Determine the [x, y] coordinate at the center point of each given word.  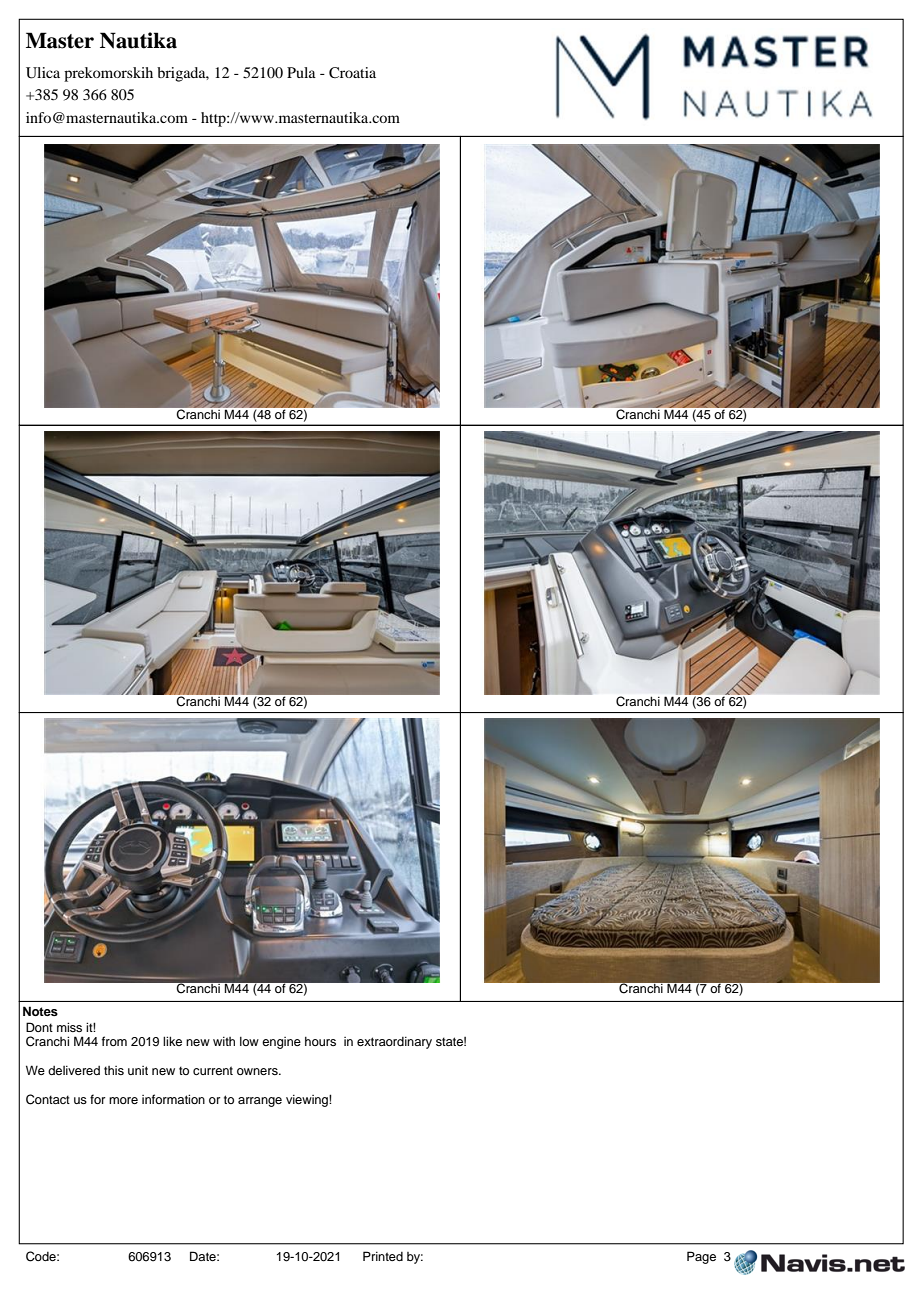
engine [281, 1043]
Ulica [43, 73]
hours [320, 1041]
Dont [39, 1027]
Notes [40, 1011]
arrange [260, 1102]
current [213, 1070]
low [249, 1041]
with [224, 1041]
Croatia [352, 72]
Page [701, 1257]
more [123, 1100]
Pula [301, 72]
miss [69, 1027]
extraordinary [394, 1043]
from [114, 1041]
